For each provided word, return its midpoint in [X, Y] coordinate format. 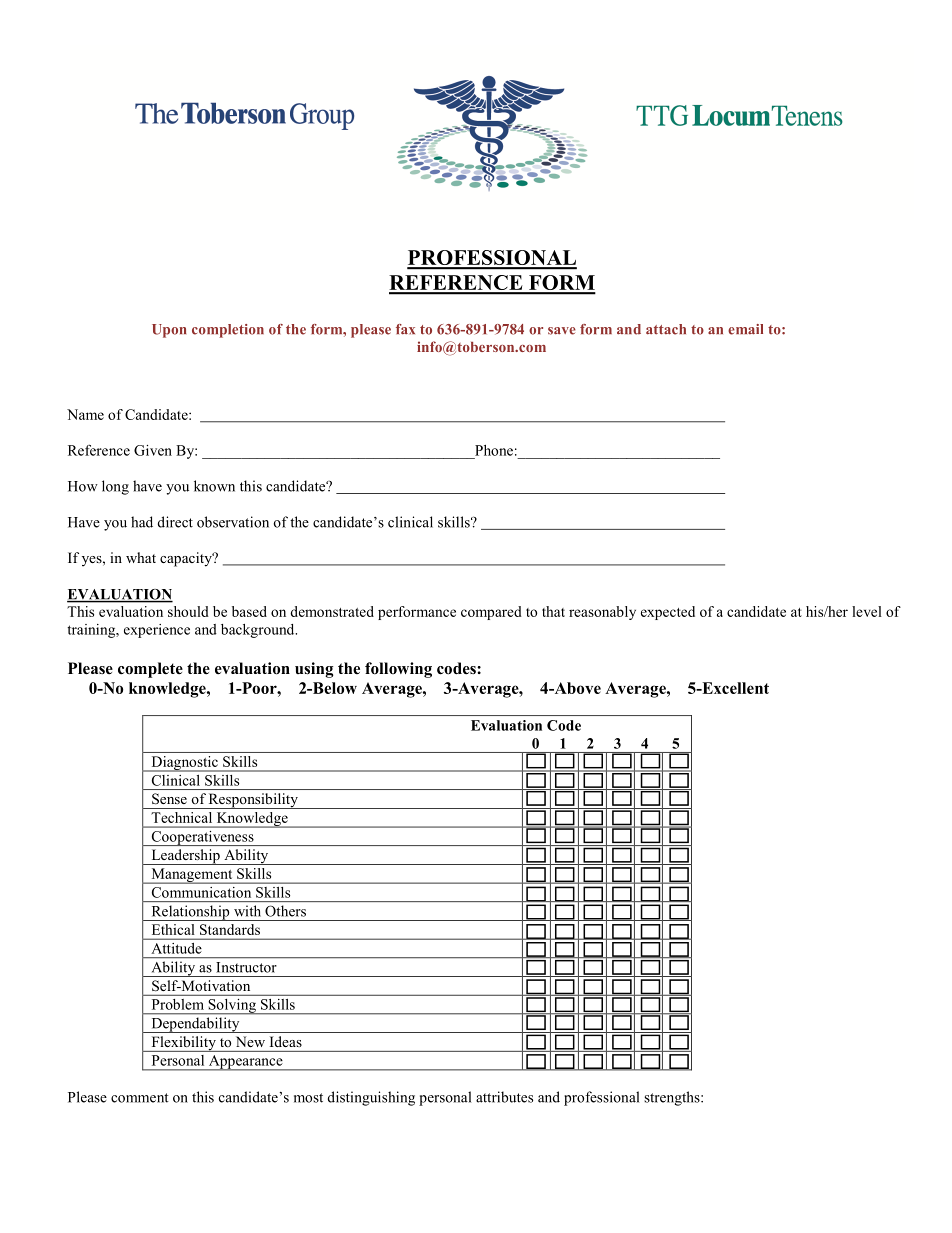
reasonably [602, 613]
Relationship [190, 913]
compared [491, 613]
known [214, 486]
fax [405, 329]
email [745, 329]
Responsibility [253, 801]
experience [157, 631]
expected [668, 613]
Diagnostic [184, 764]
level [867, 611]
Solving [232, 1006]
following [398, 670]
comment [140, 1098]
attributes [504, 1097]
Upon [169, 331]
